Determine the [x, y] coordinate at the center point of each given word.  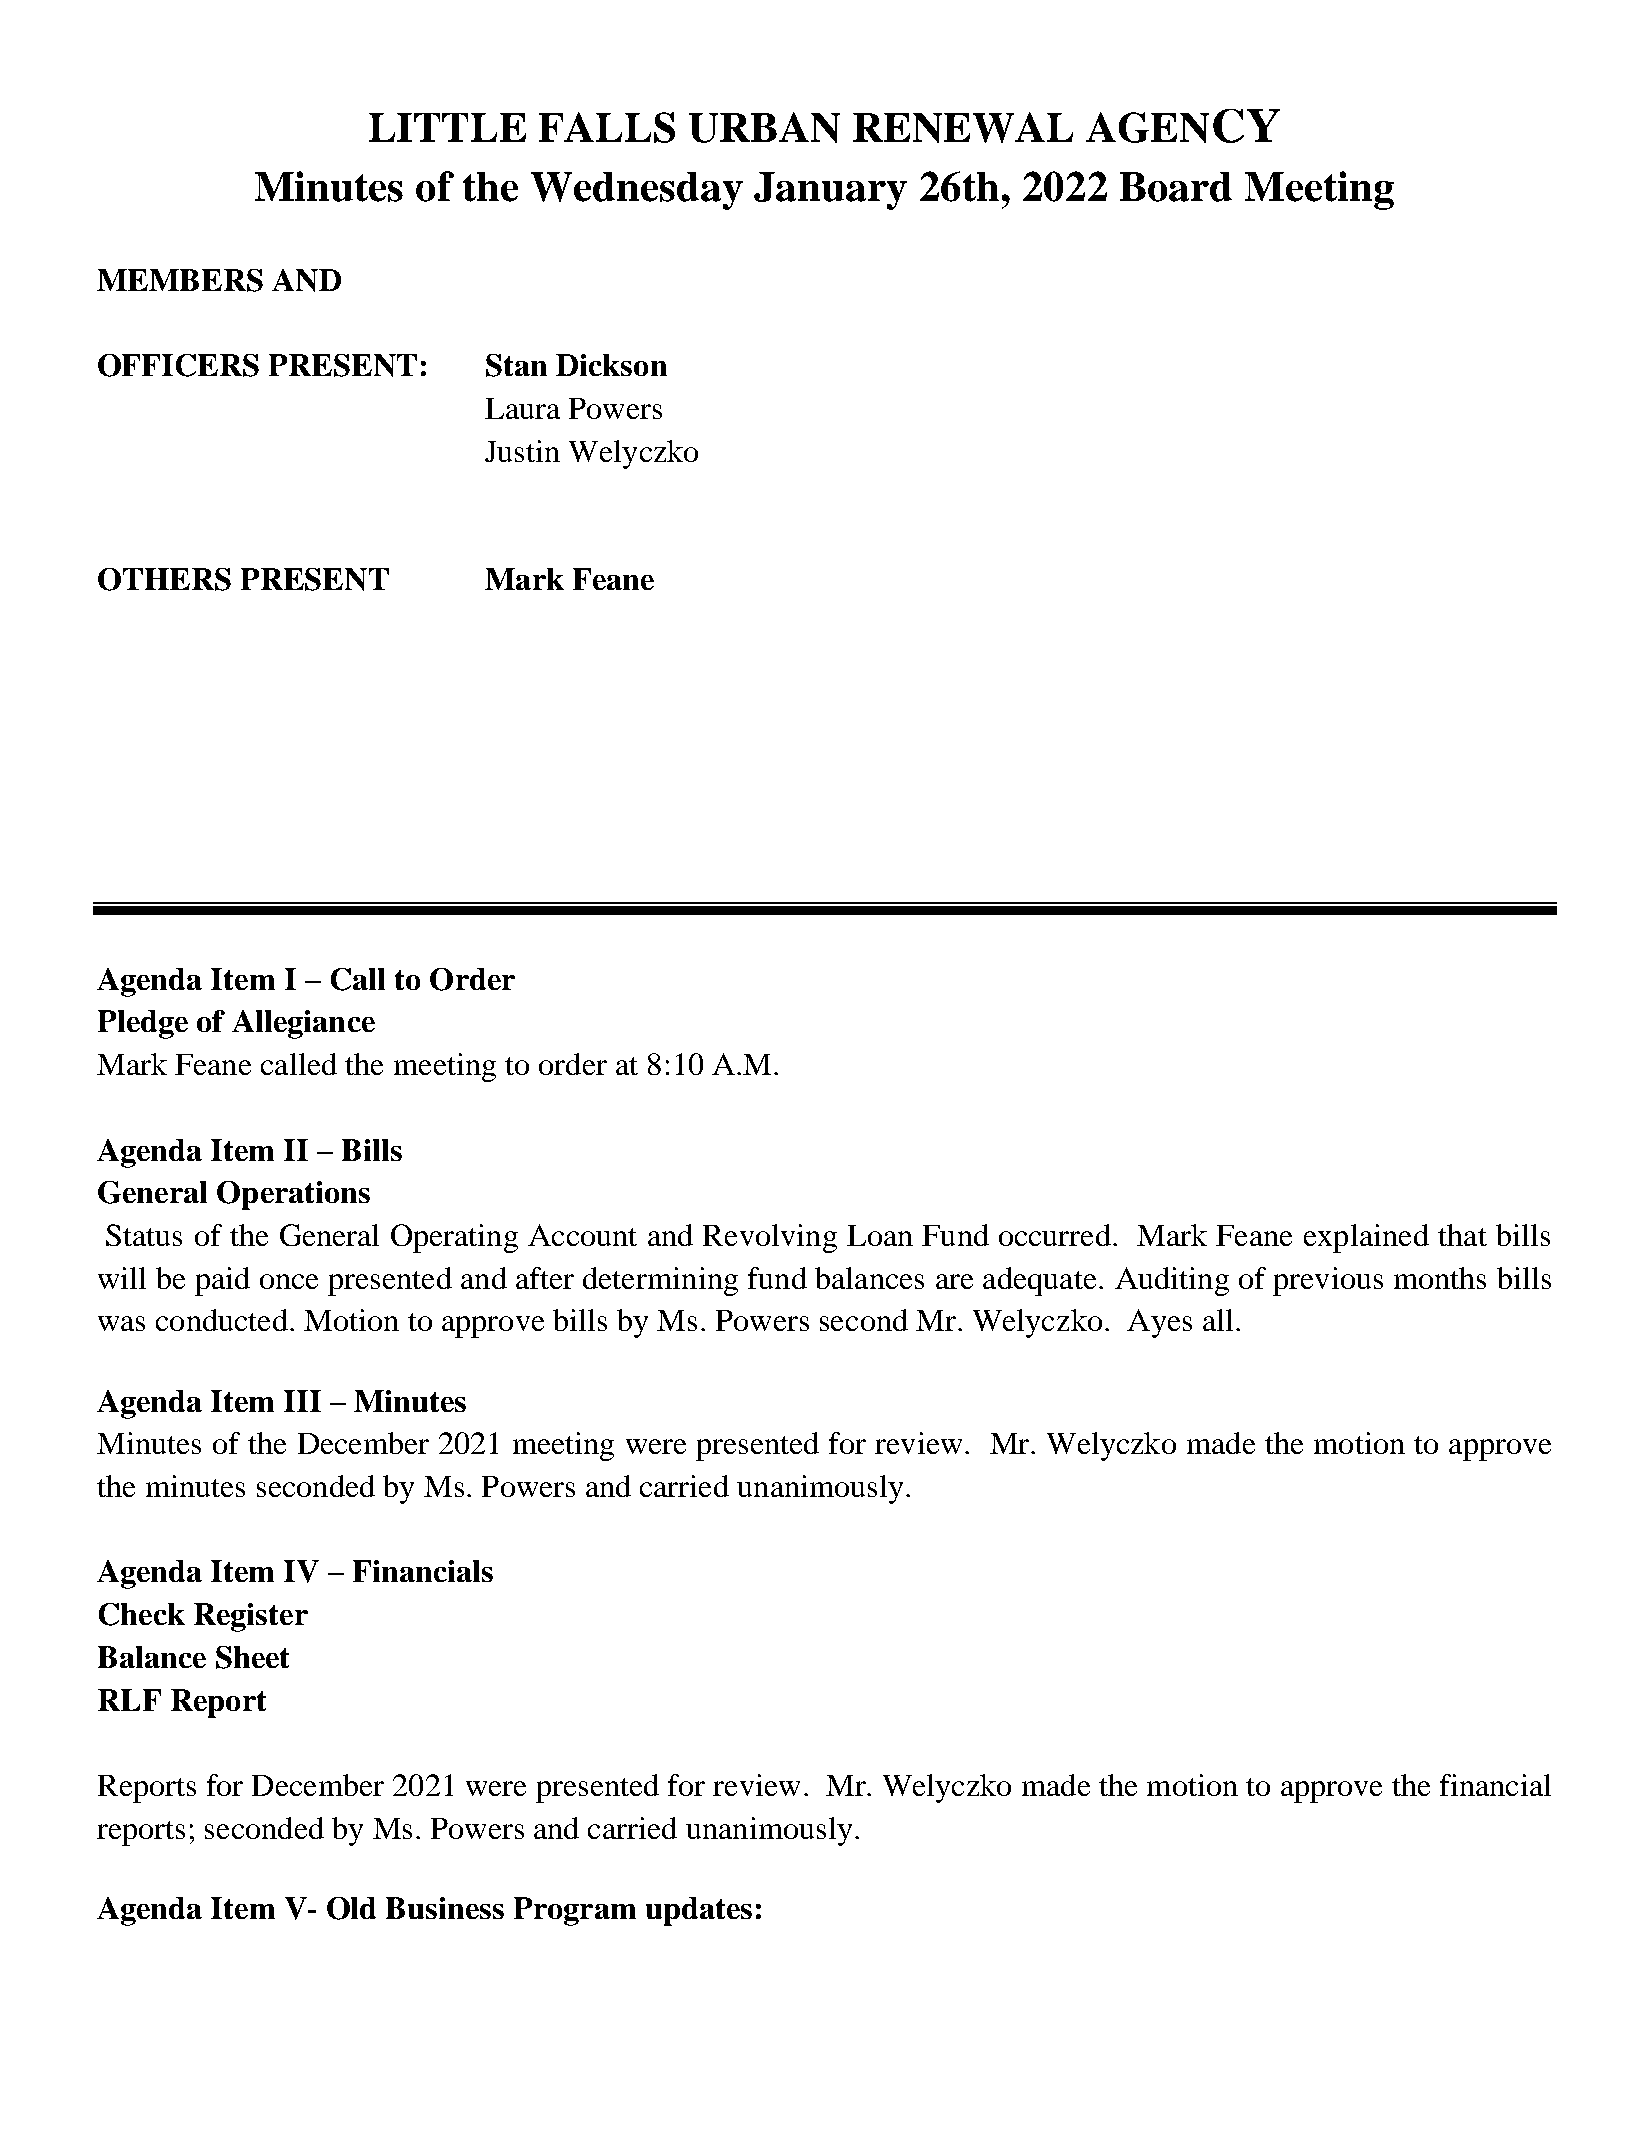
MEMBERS [180, 280]
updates [699, 1911]
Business [445, 1908]
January [830, 191]
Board [1176, 187]
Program [575, 1911]
